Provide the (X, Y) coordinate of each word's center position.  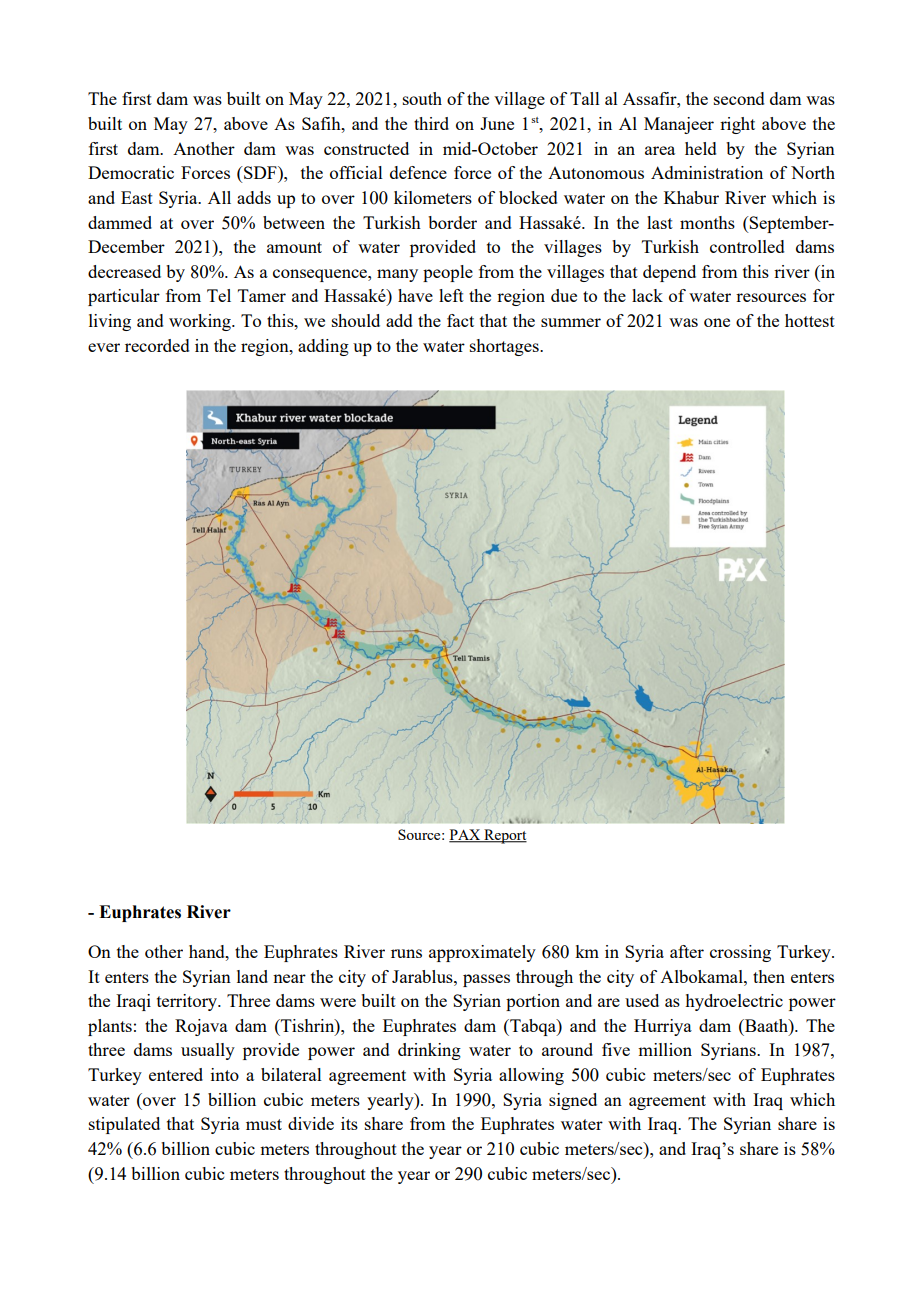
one (717, 322)
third (431, 123)
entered (176, 1074)
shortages (505, 347)
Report (504, 836)
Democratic (131, 172)
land (252, 976)
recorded (157, 345)
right (737, 125)
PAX (466, 836)
